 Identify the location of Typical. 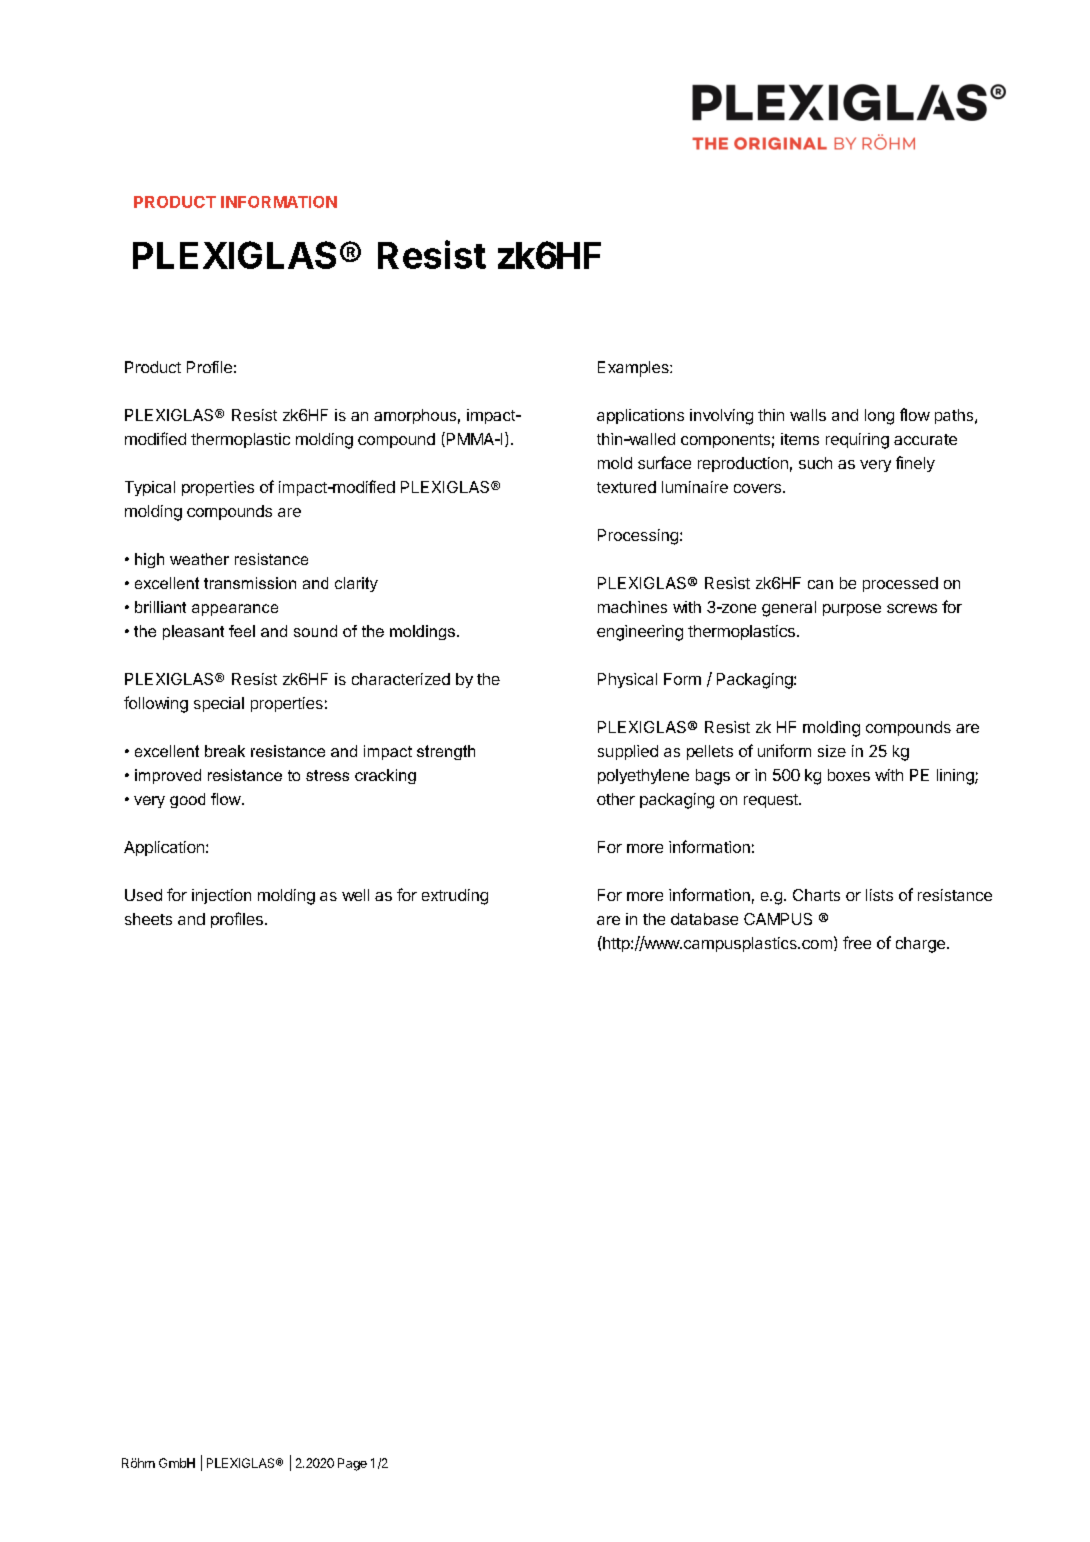
(150, 488).
